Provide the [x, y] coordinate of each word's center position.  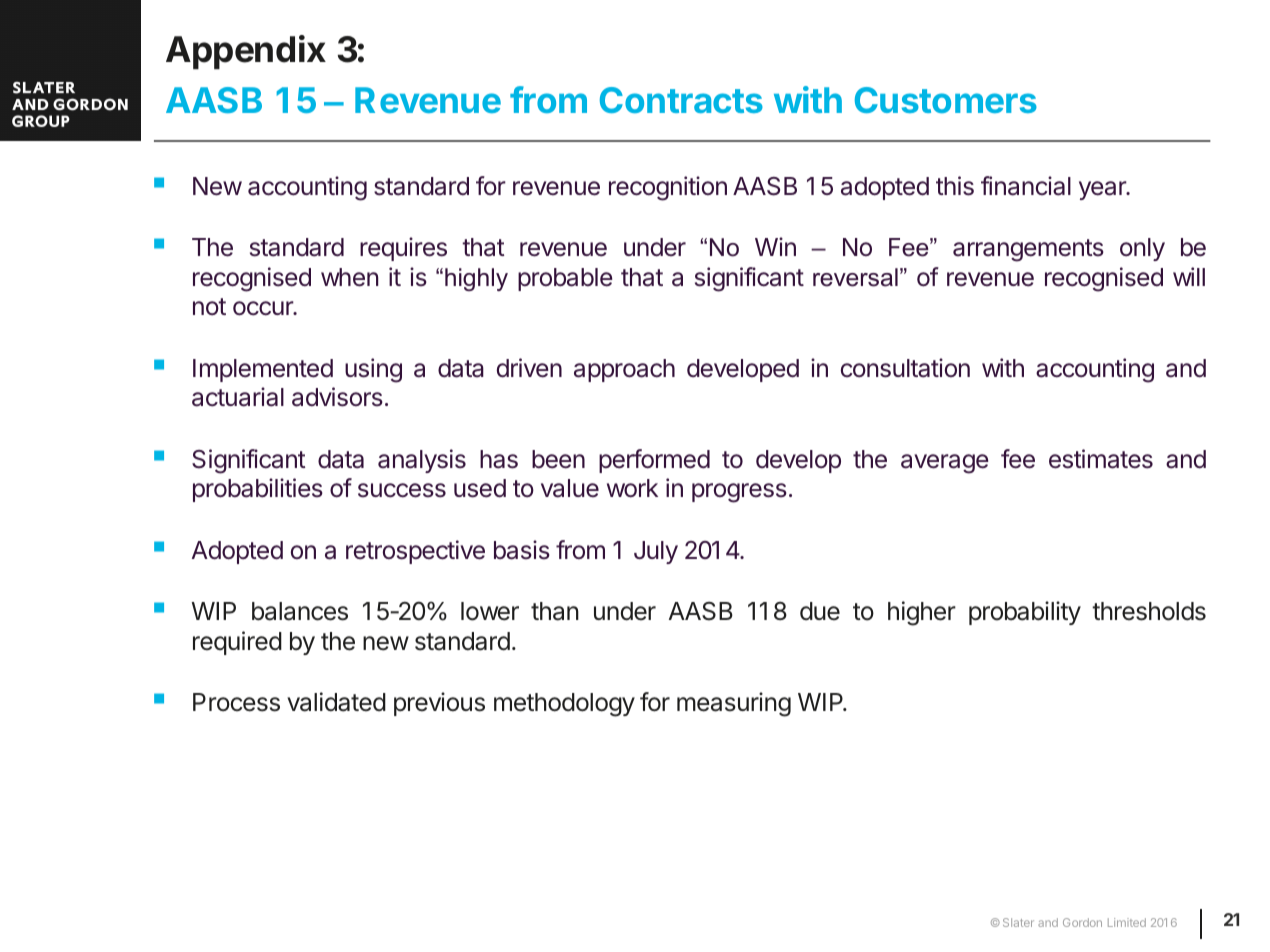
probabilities [258, 490]
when [349, 277]
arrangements [1028, 250]
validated [336, 702]
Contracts [681, 100]
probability [1025, 613]
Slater [1018, 922]
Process [236, 702]
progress [739, 493]
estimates [1101, 459]
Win [775, 246]
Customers [946, 100]
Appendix [246, 52]
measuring [734, 704]
